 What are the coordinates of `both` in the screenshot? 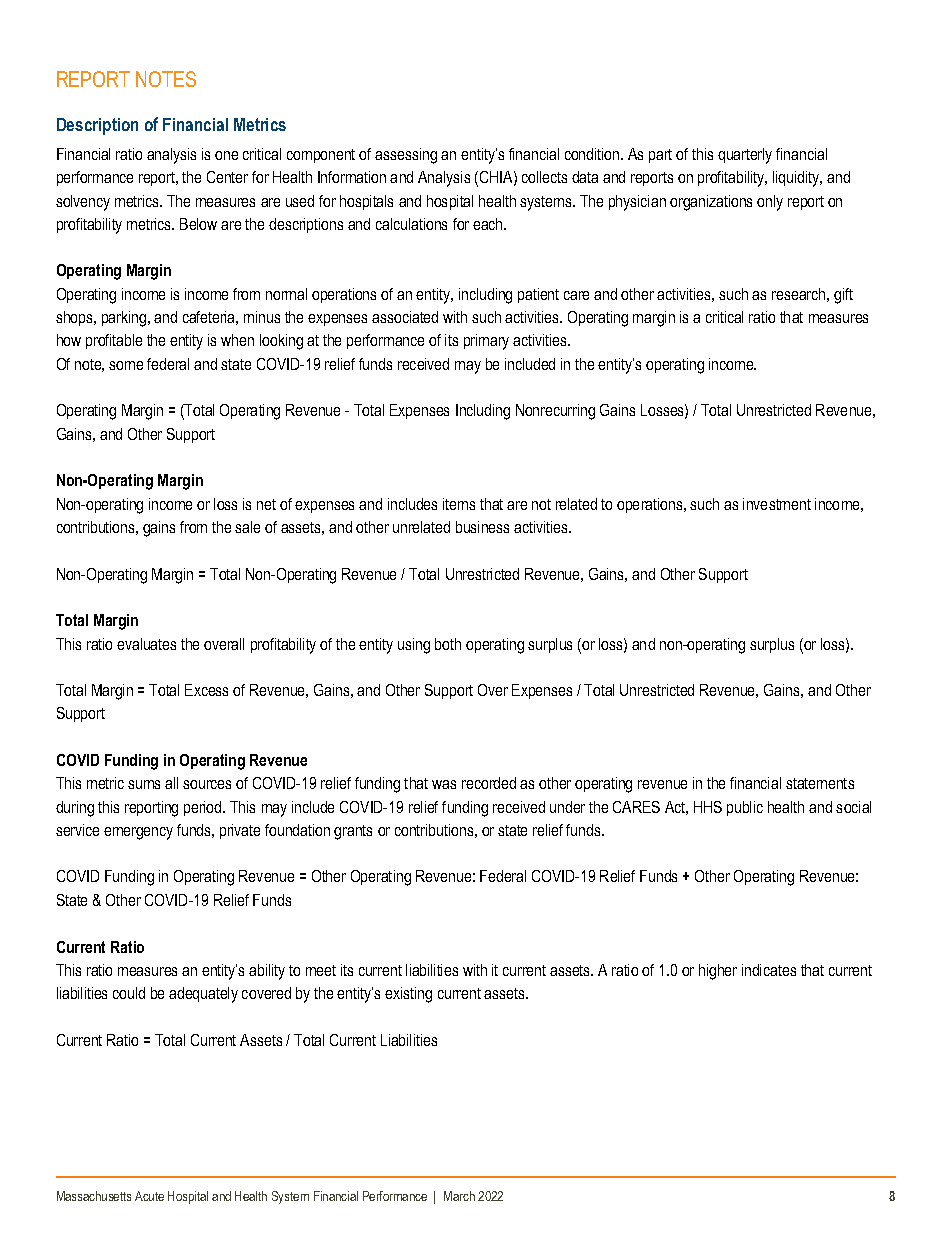 It's located at (448, 644).
